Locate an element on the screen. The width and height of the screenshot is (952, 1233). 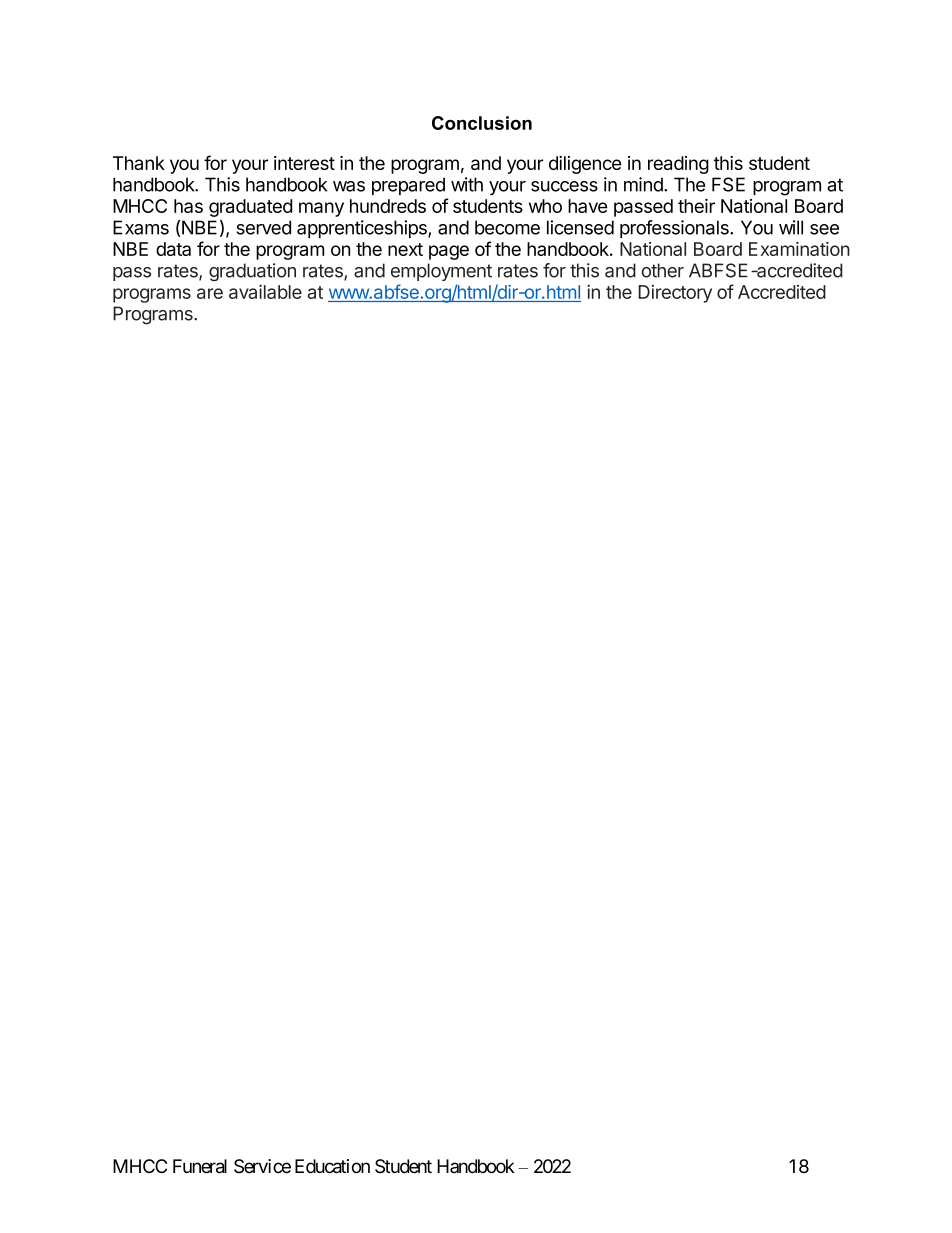
available is located at coordinates (265, 291).
